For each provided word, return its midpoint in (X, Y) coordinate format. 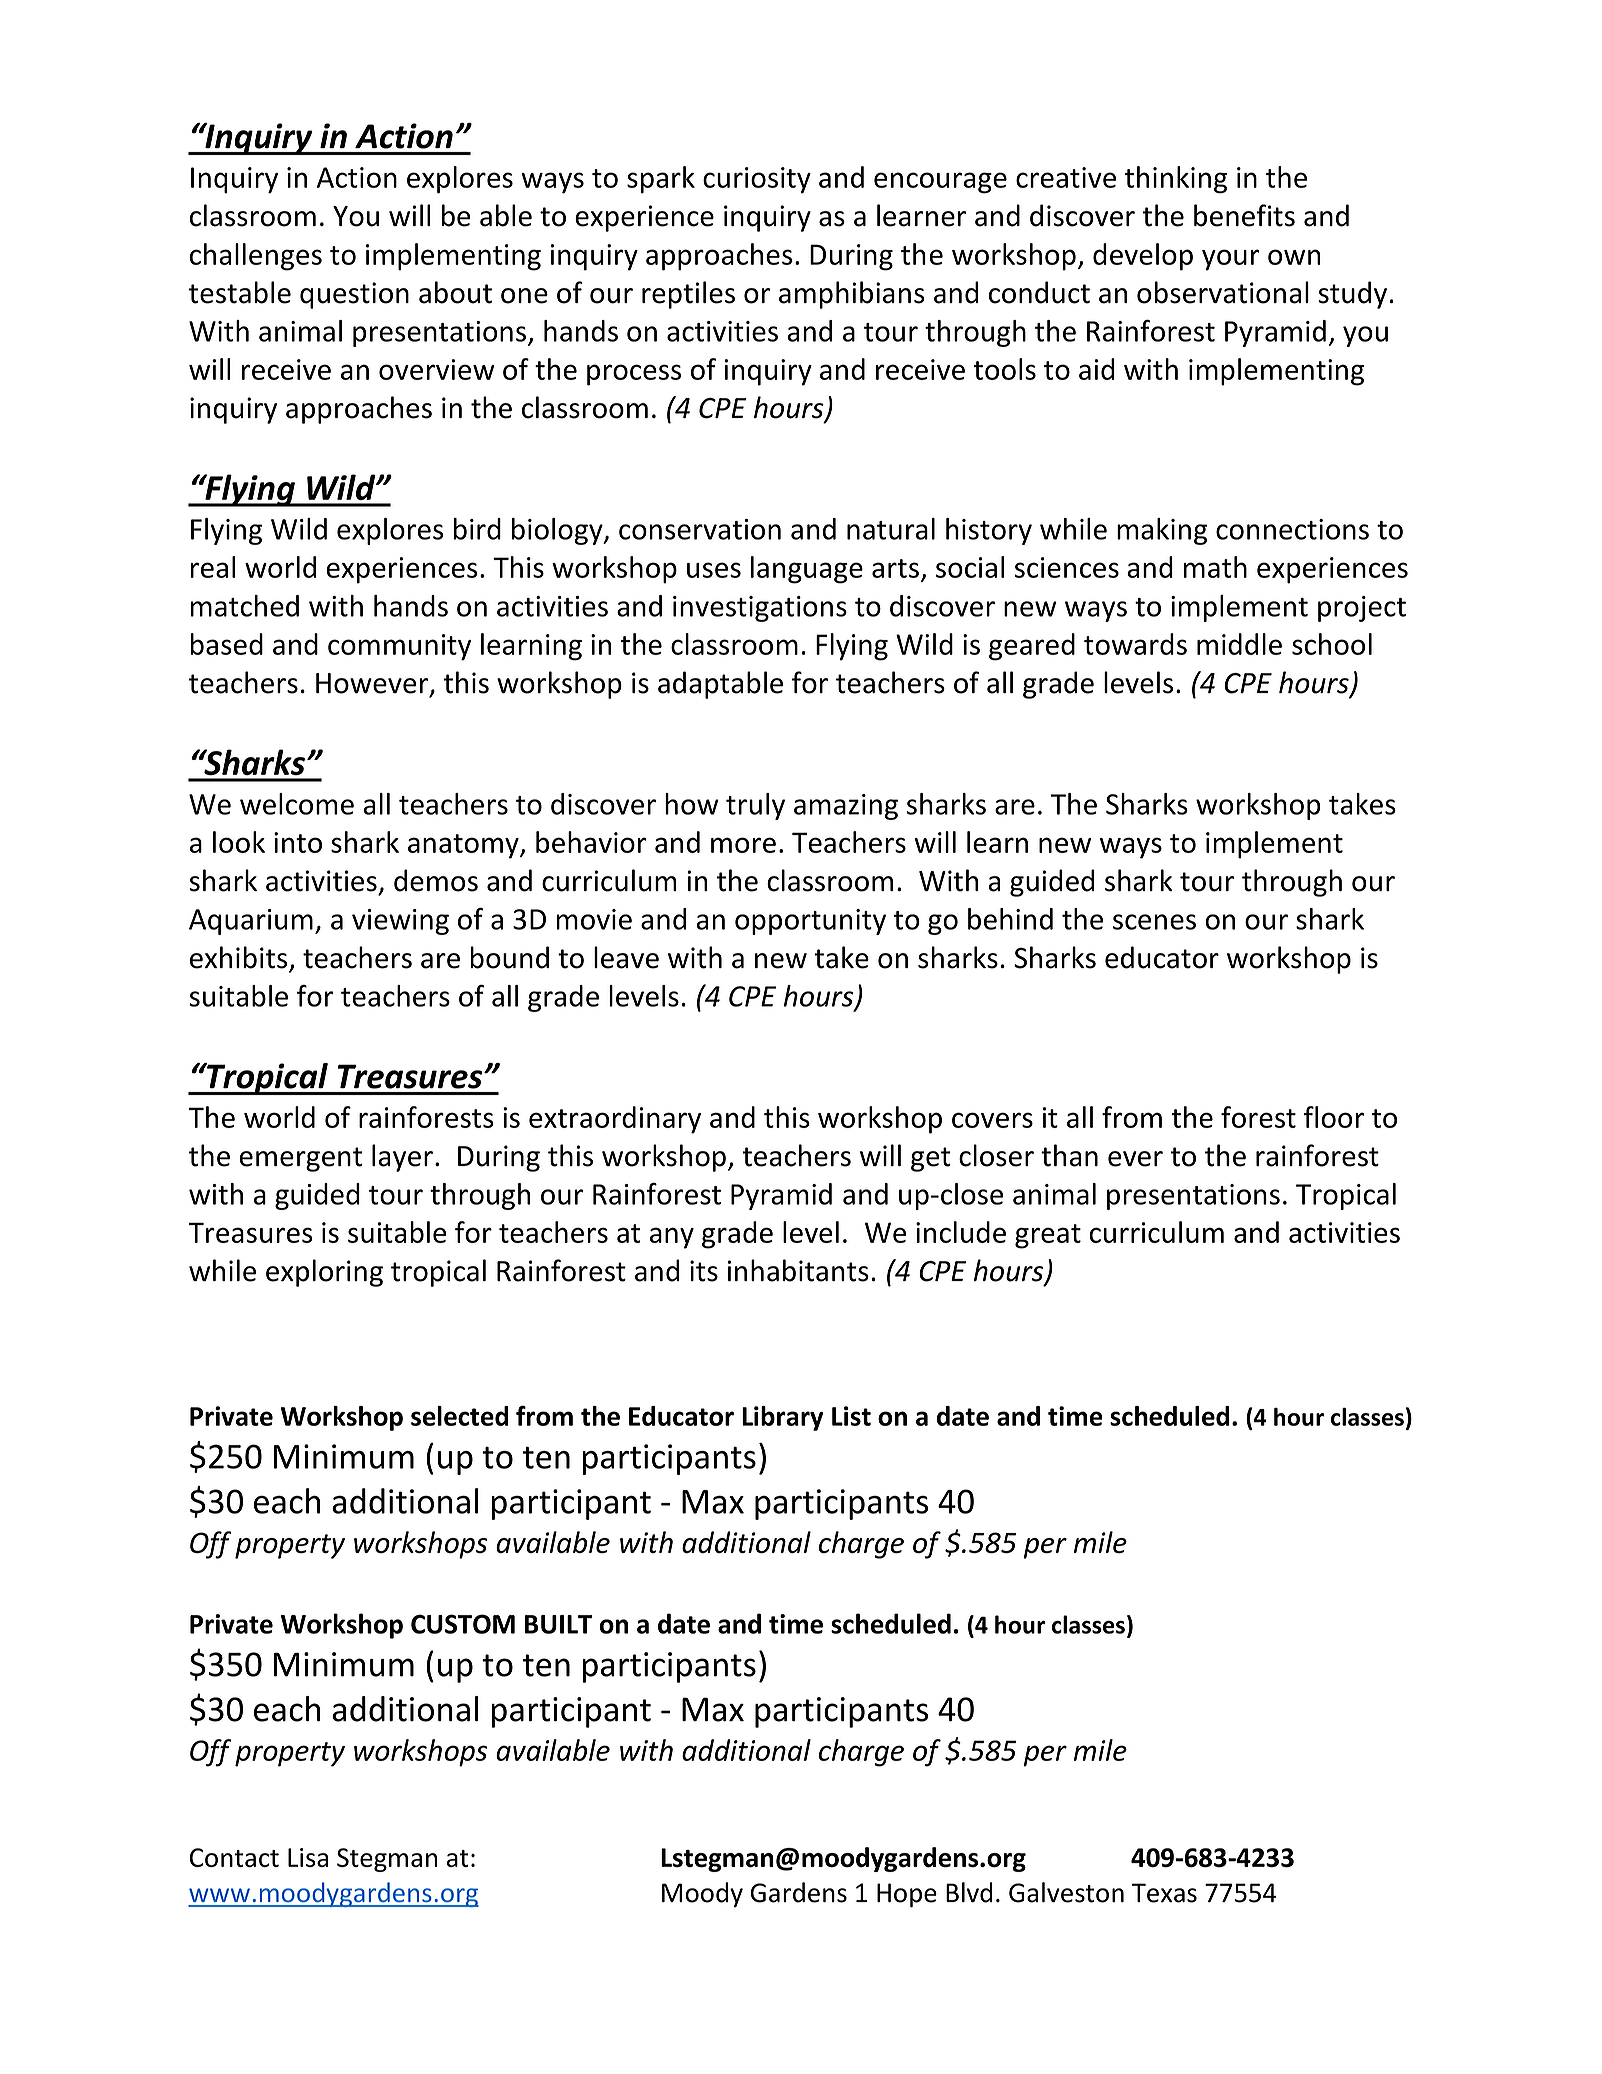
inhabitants (798, 1270)
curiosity (757, 180)
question (354, 295)
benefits (1244, 215)
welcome (297, 804)
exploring (324, 1273)
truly (755, 806)
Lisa (308, 1857)
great (1048, 1236)
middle (1239, 644)
